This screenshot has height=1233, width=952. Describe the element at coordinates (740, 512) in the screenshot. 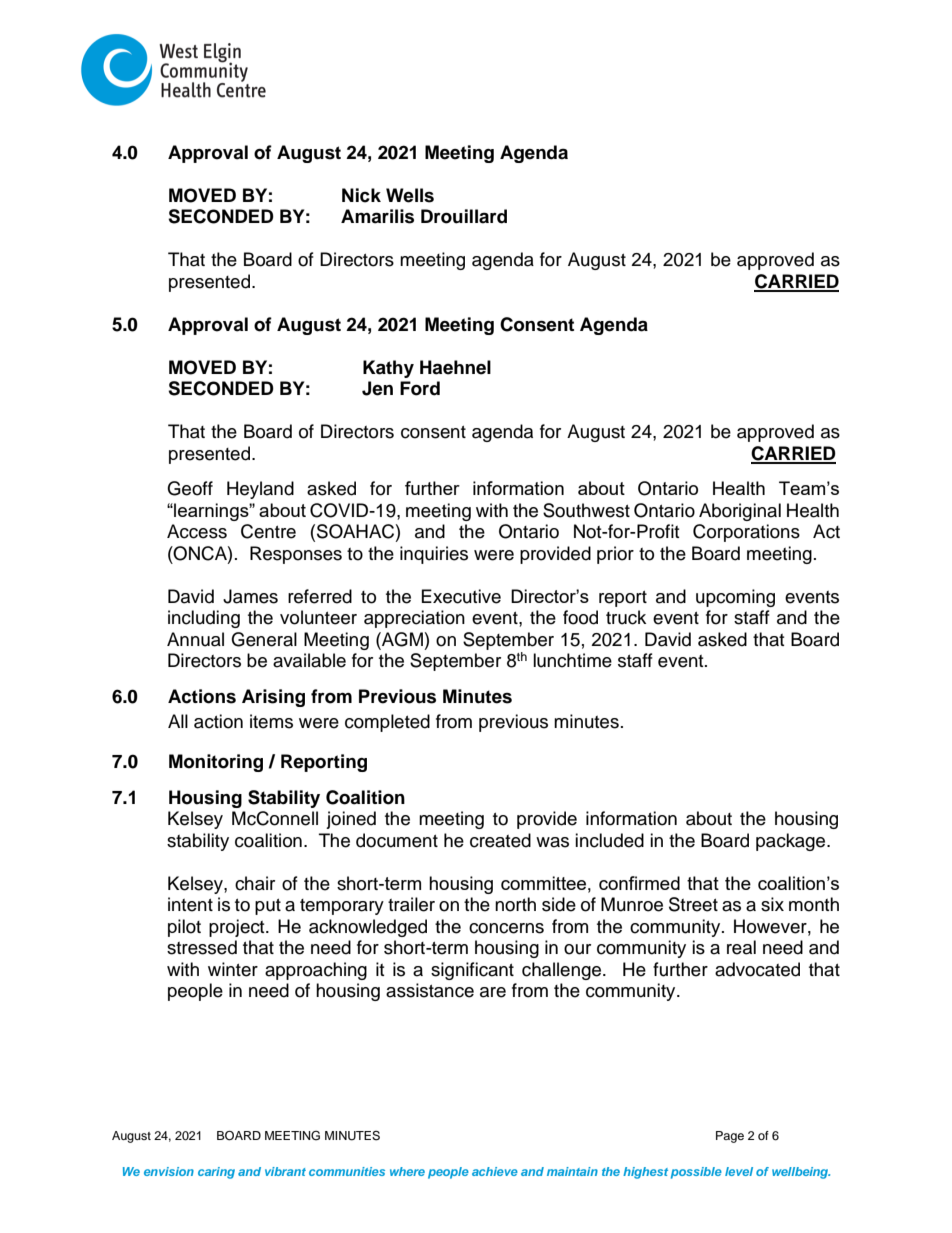

I see `Aboriginal` at that location.
